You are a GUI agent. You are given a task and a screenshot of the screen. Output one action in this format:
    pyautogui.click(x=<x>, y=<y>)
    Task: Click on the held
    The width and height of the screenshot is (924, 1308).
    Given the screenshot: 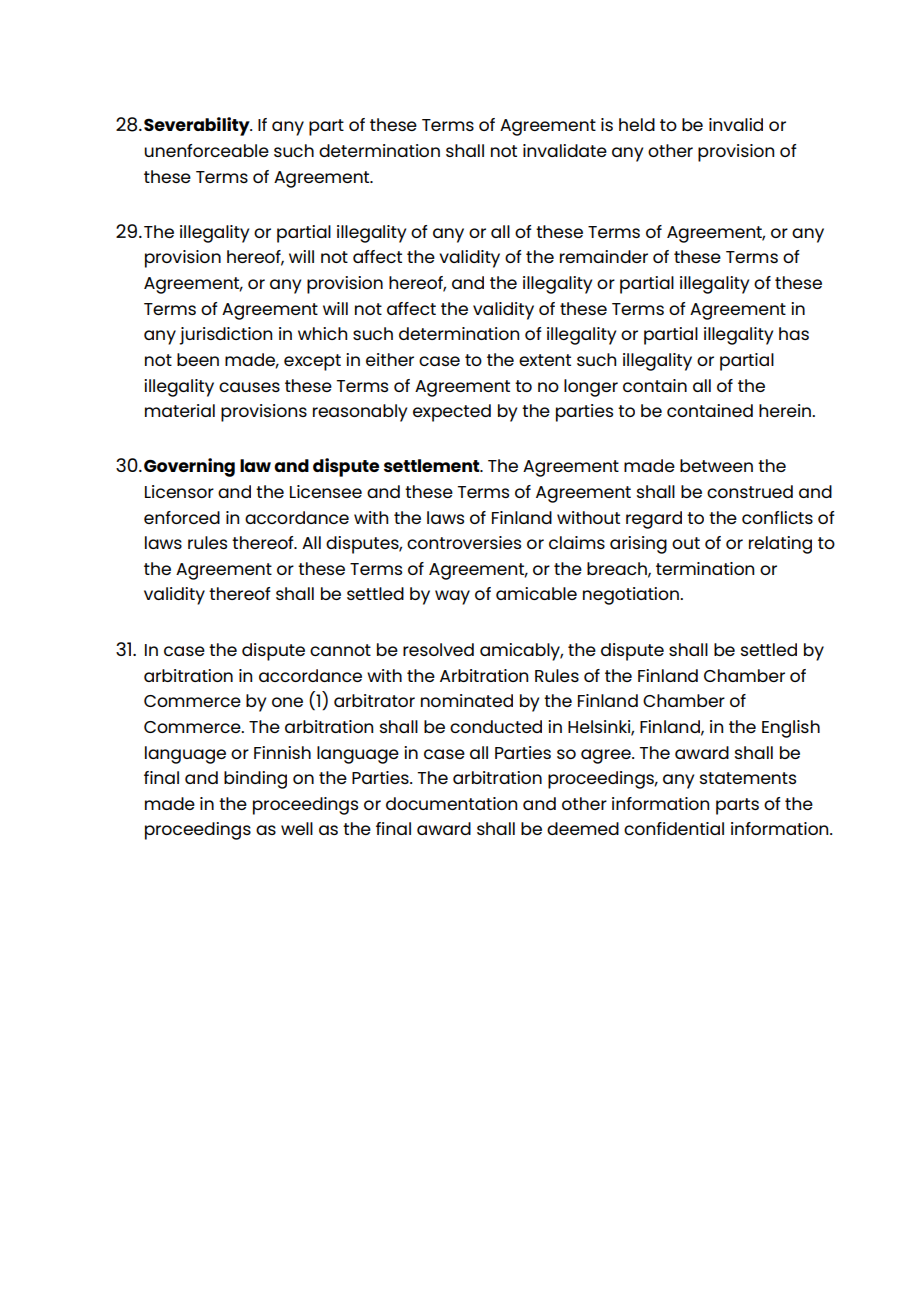 What is the action you would take?
    pyautogui.click(x=637, y=124)
